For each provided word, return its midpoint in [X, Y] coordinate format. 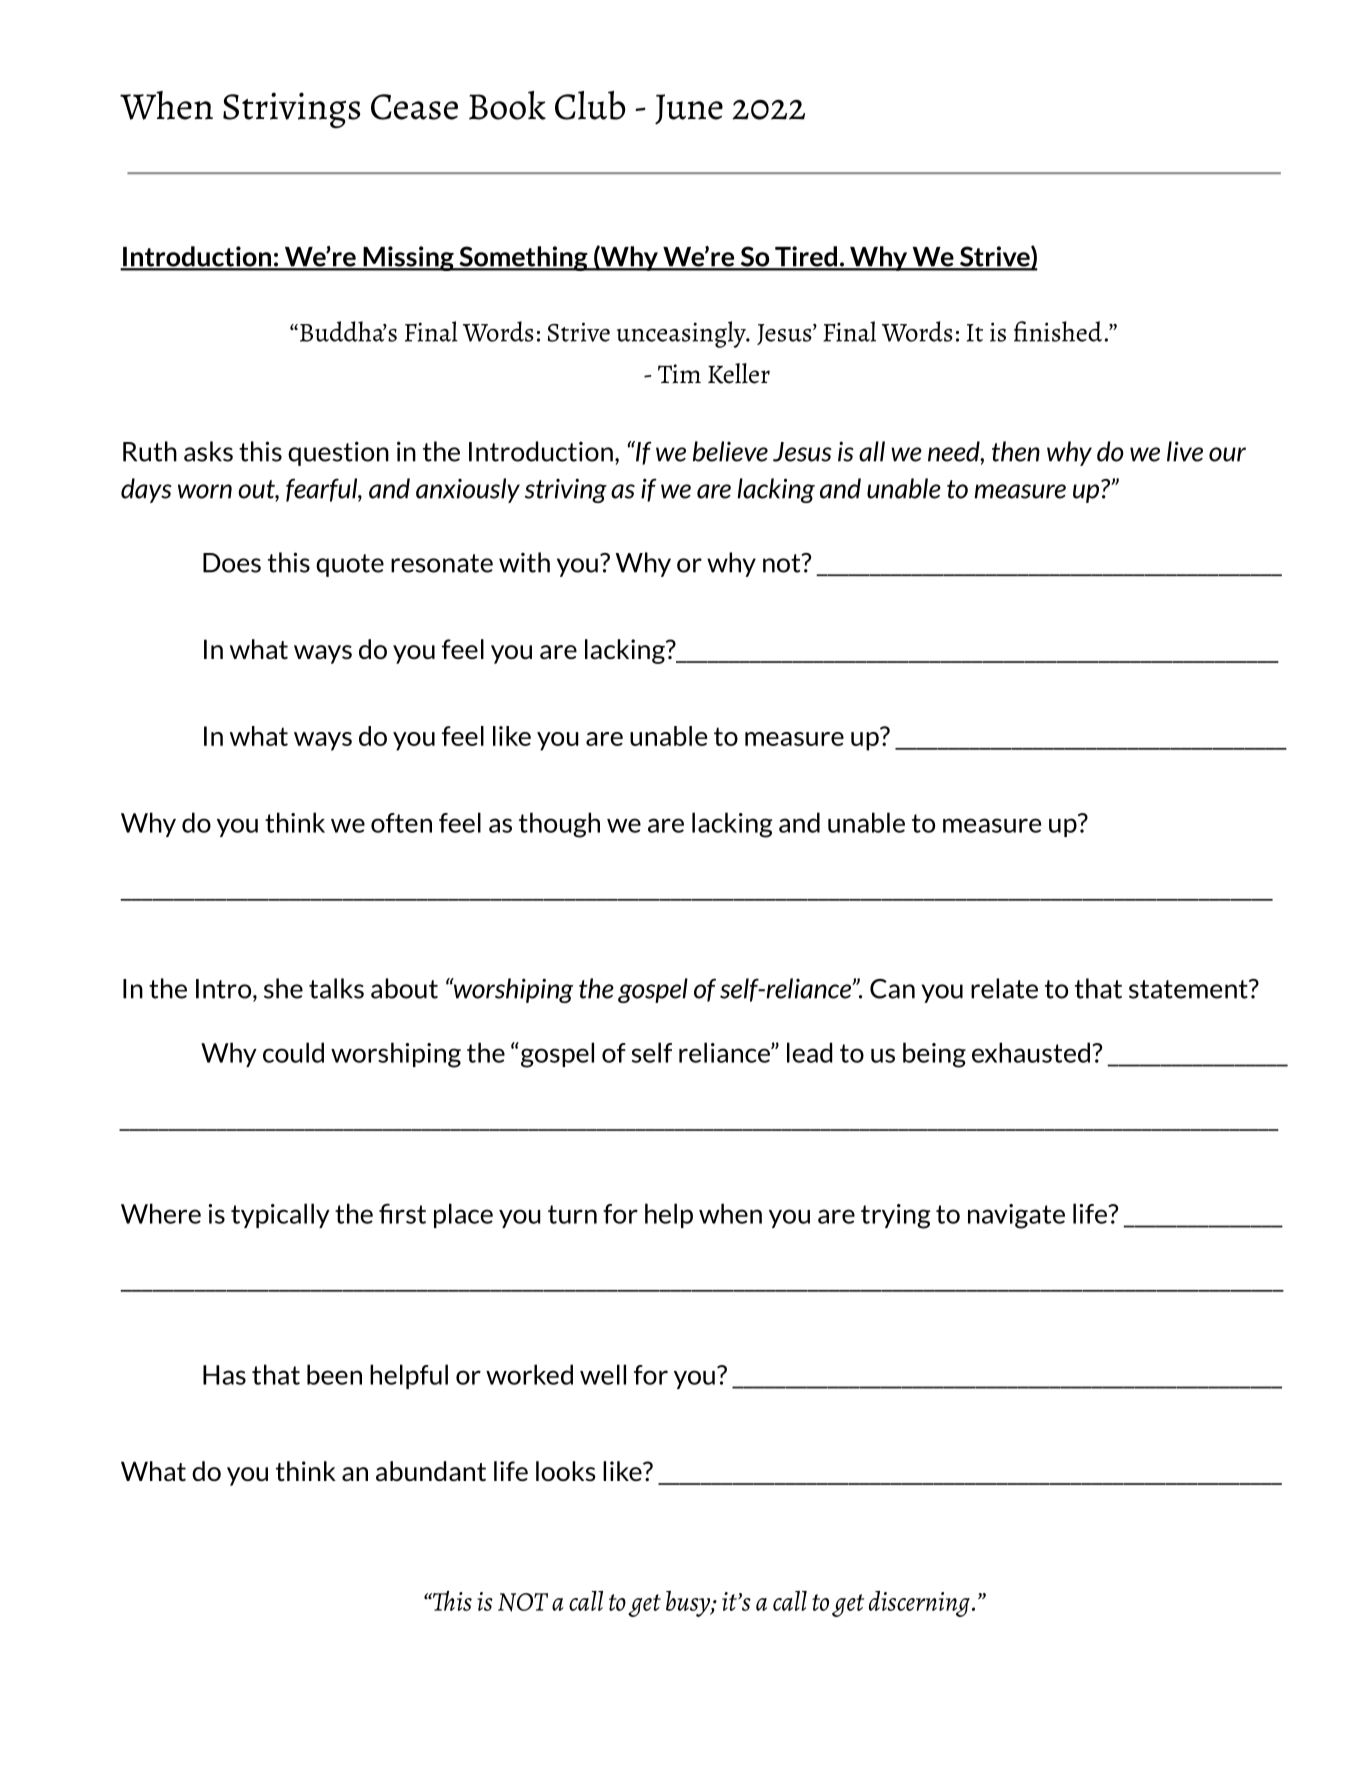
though [559, 825]
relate [1004, 988]
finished [1058, 331]
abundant [431, 1471]
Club [590, 105]
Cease [414, 107]
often [401, 823]
